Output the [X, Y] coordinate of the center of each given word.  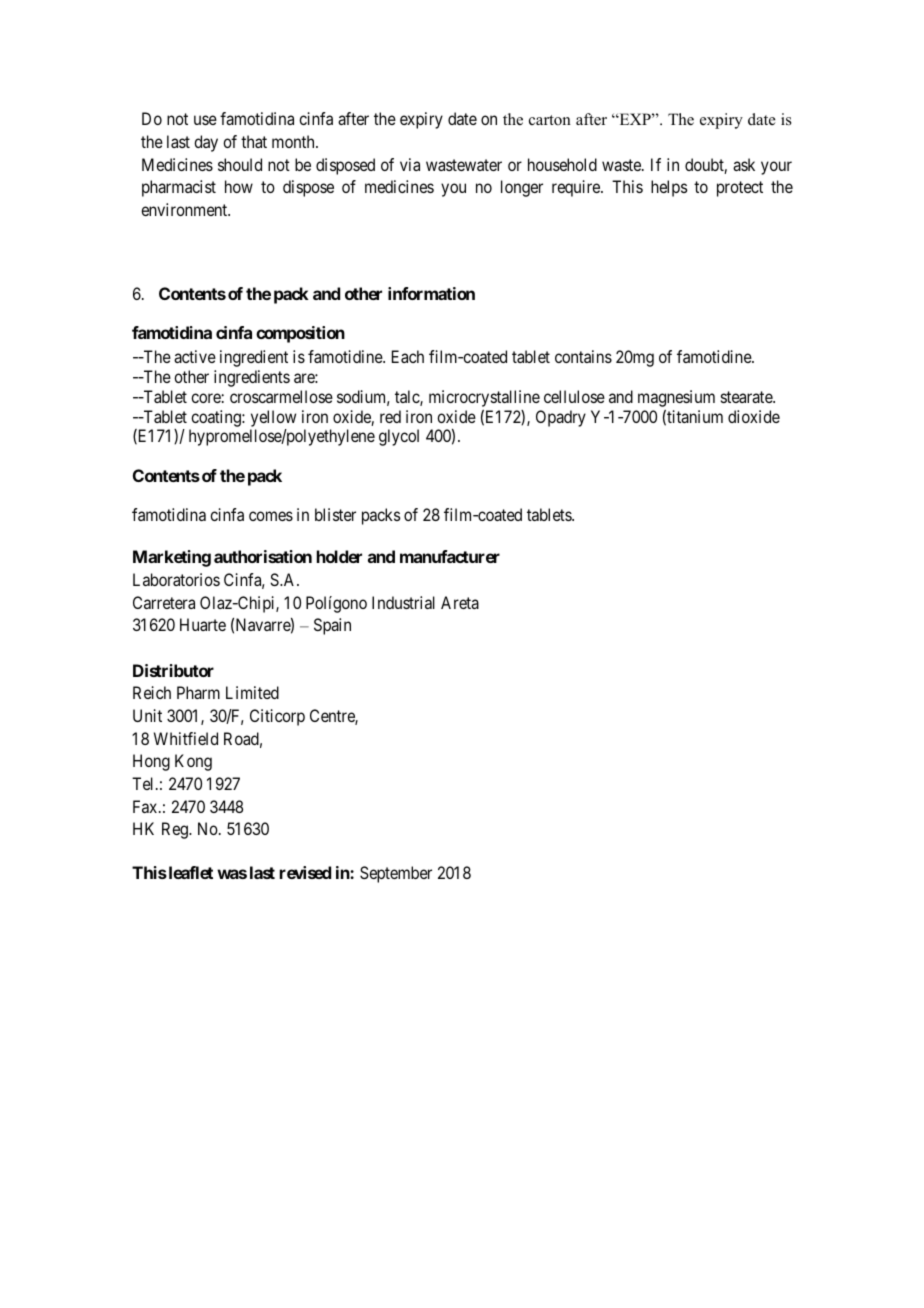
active [195, 356]
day [206, 143]
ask [744, 164]
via [410, 164]
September [396, 874]
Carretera [164, 602]
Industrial [403, 602]
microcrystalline [484, 398]
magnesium [676, 398]
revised [305, 872]
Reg [176, 830]
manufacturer [450, 556]
